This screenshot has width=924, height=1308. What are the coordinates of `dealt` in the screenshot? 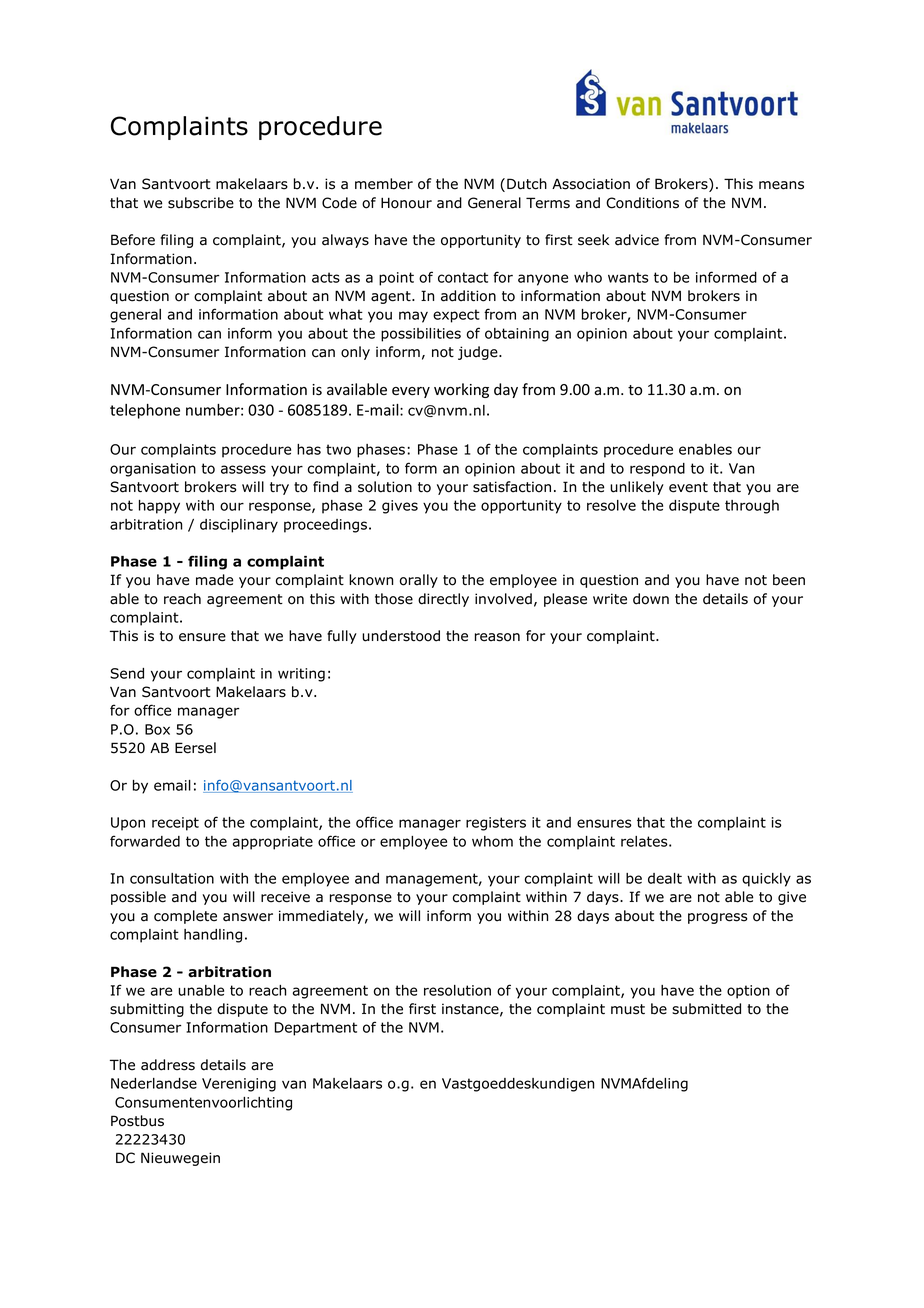 It's located at (665, 878).
